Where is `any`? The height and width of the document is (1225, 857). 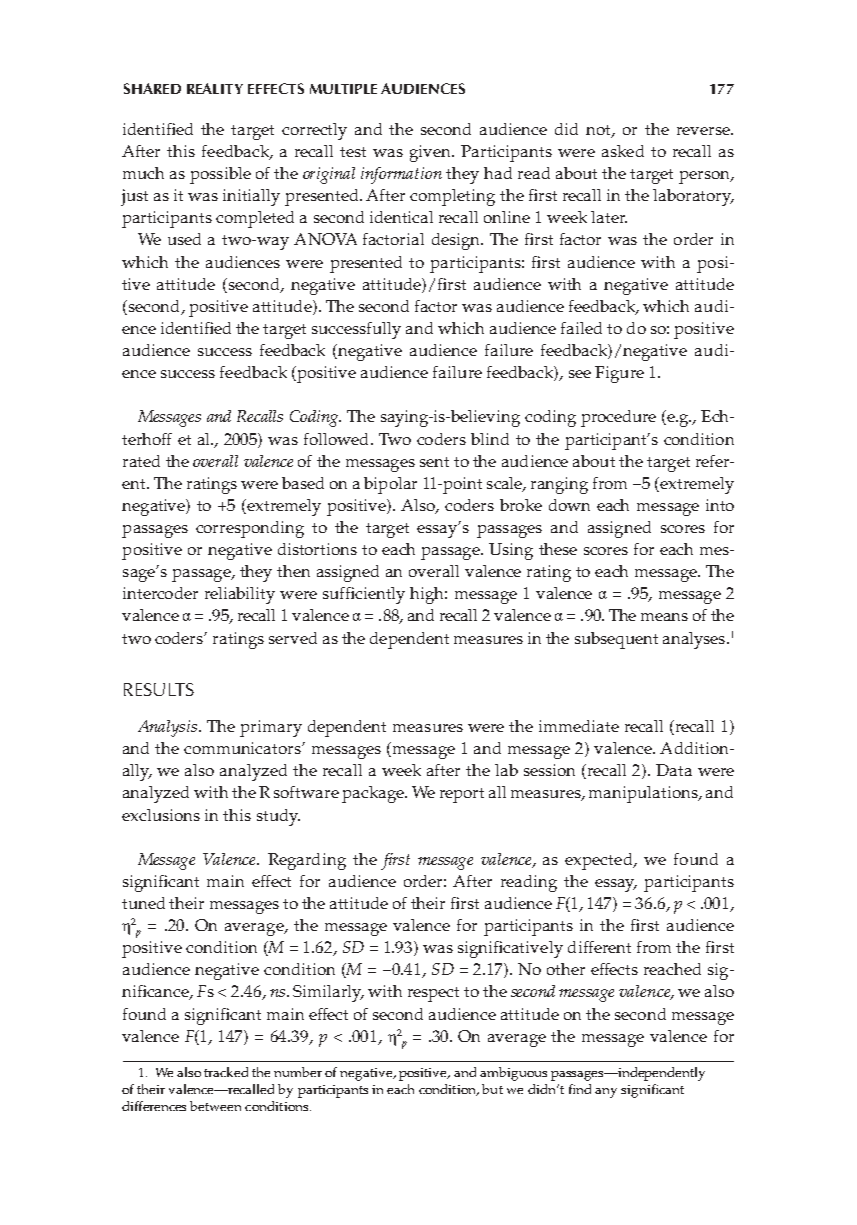
any is located at coordinates (606, 1093).
